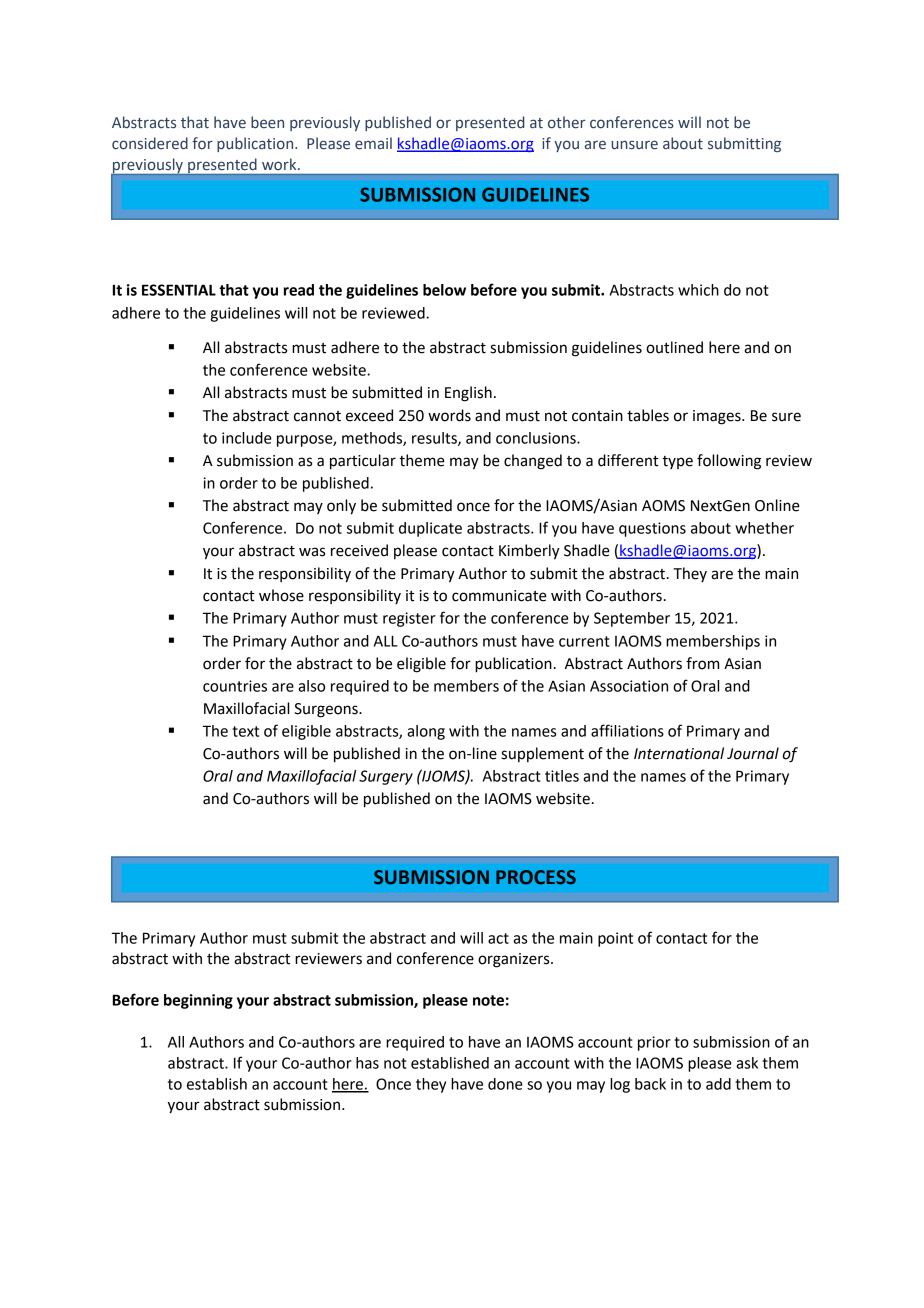 The image size is (924, 1308). I want to click on type, so click(677, 462).
